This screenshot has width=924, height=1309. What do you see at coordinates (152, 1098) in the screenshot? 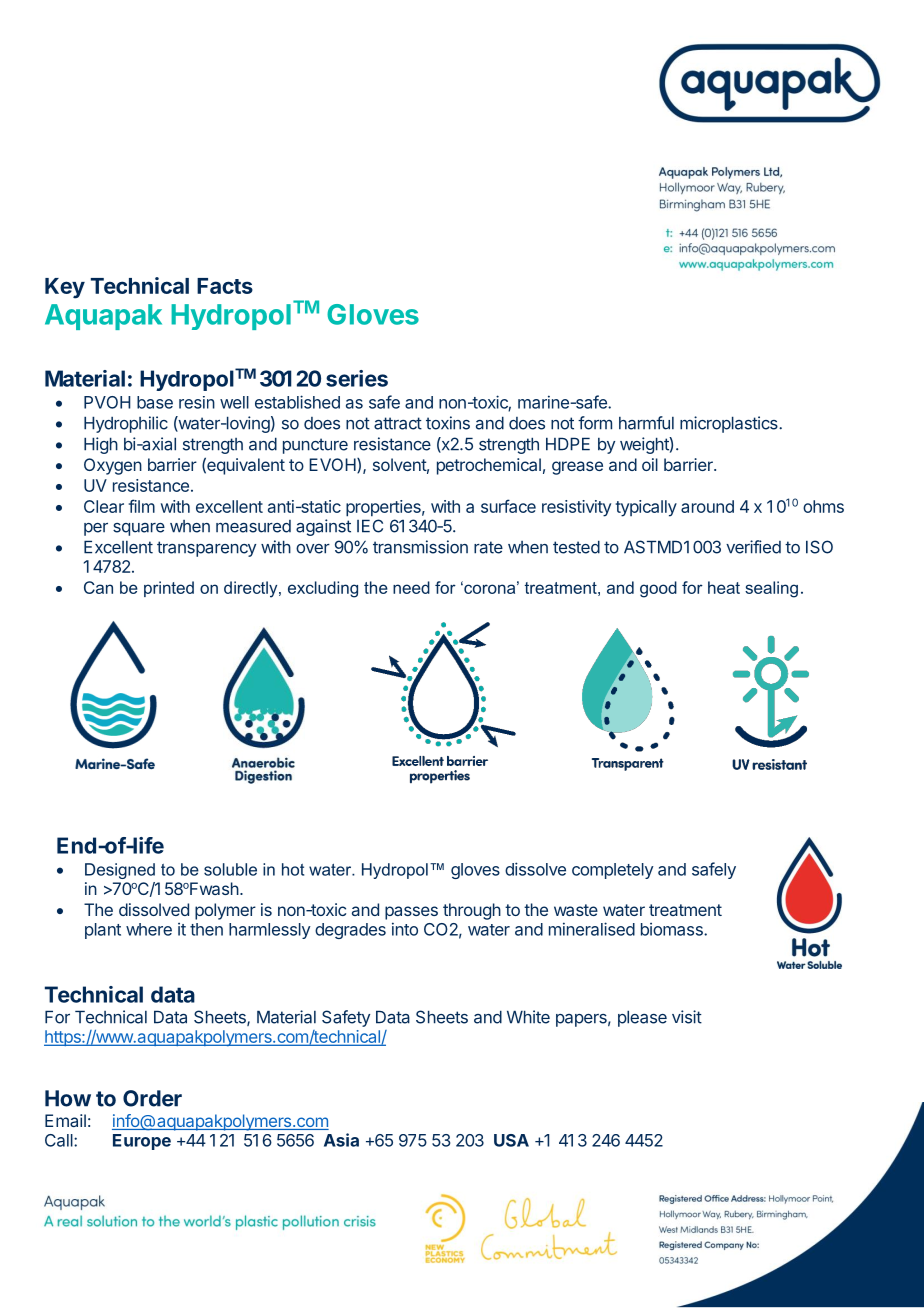
I see `Order` at bounding box center [152, 1098].
